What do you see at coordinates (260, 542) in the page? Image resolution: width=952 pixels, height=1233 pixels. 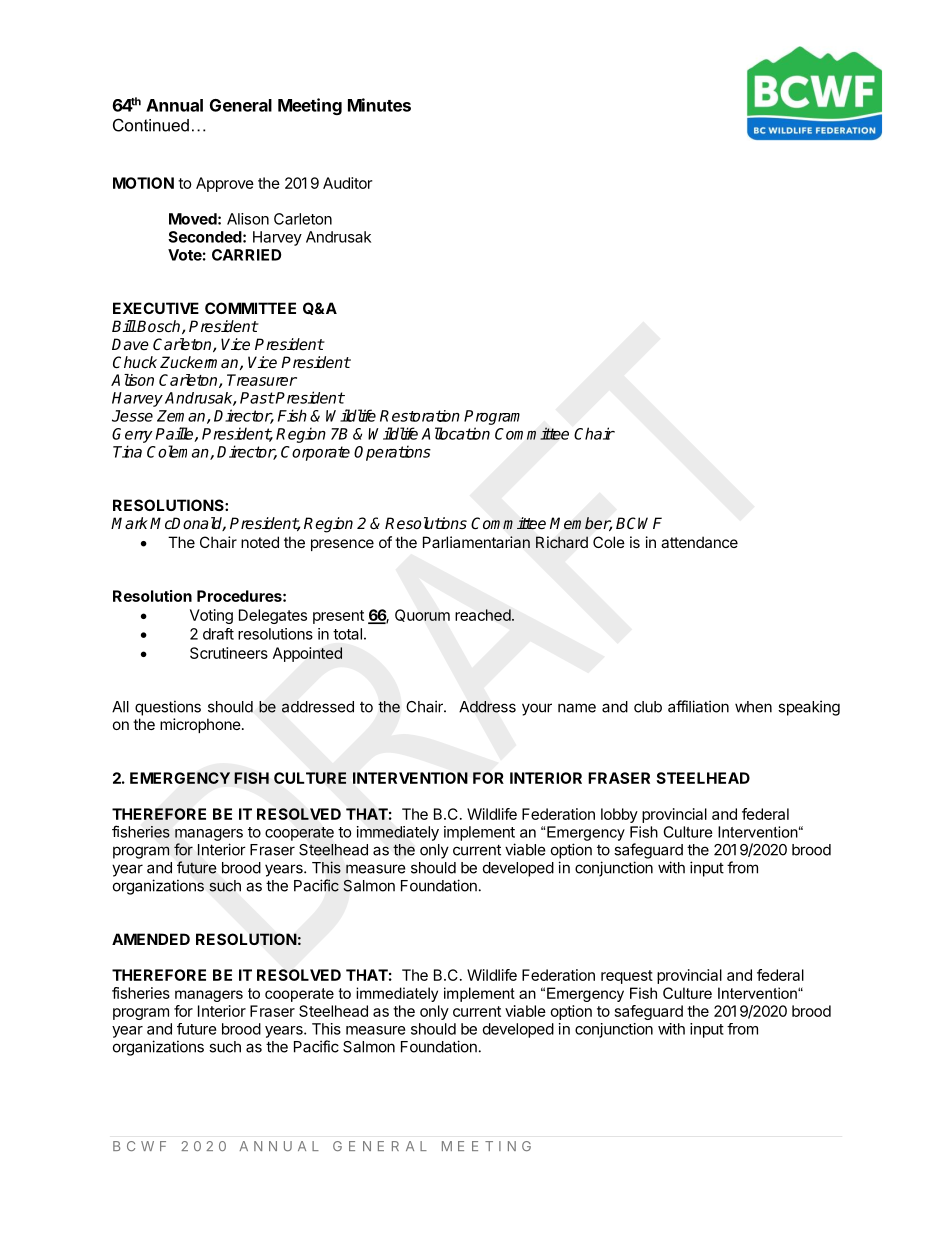 I see `noted` at bounding box center [260, 542].
